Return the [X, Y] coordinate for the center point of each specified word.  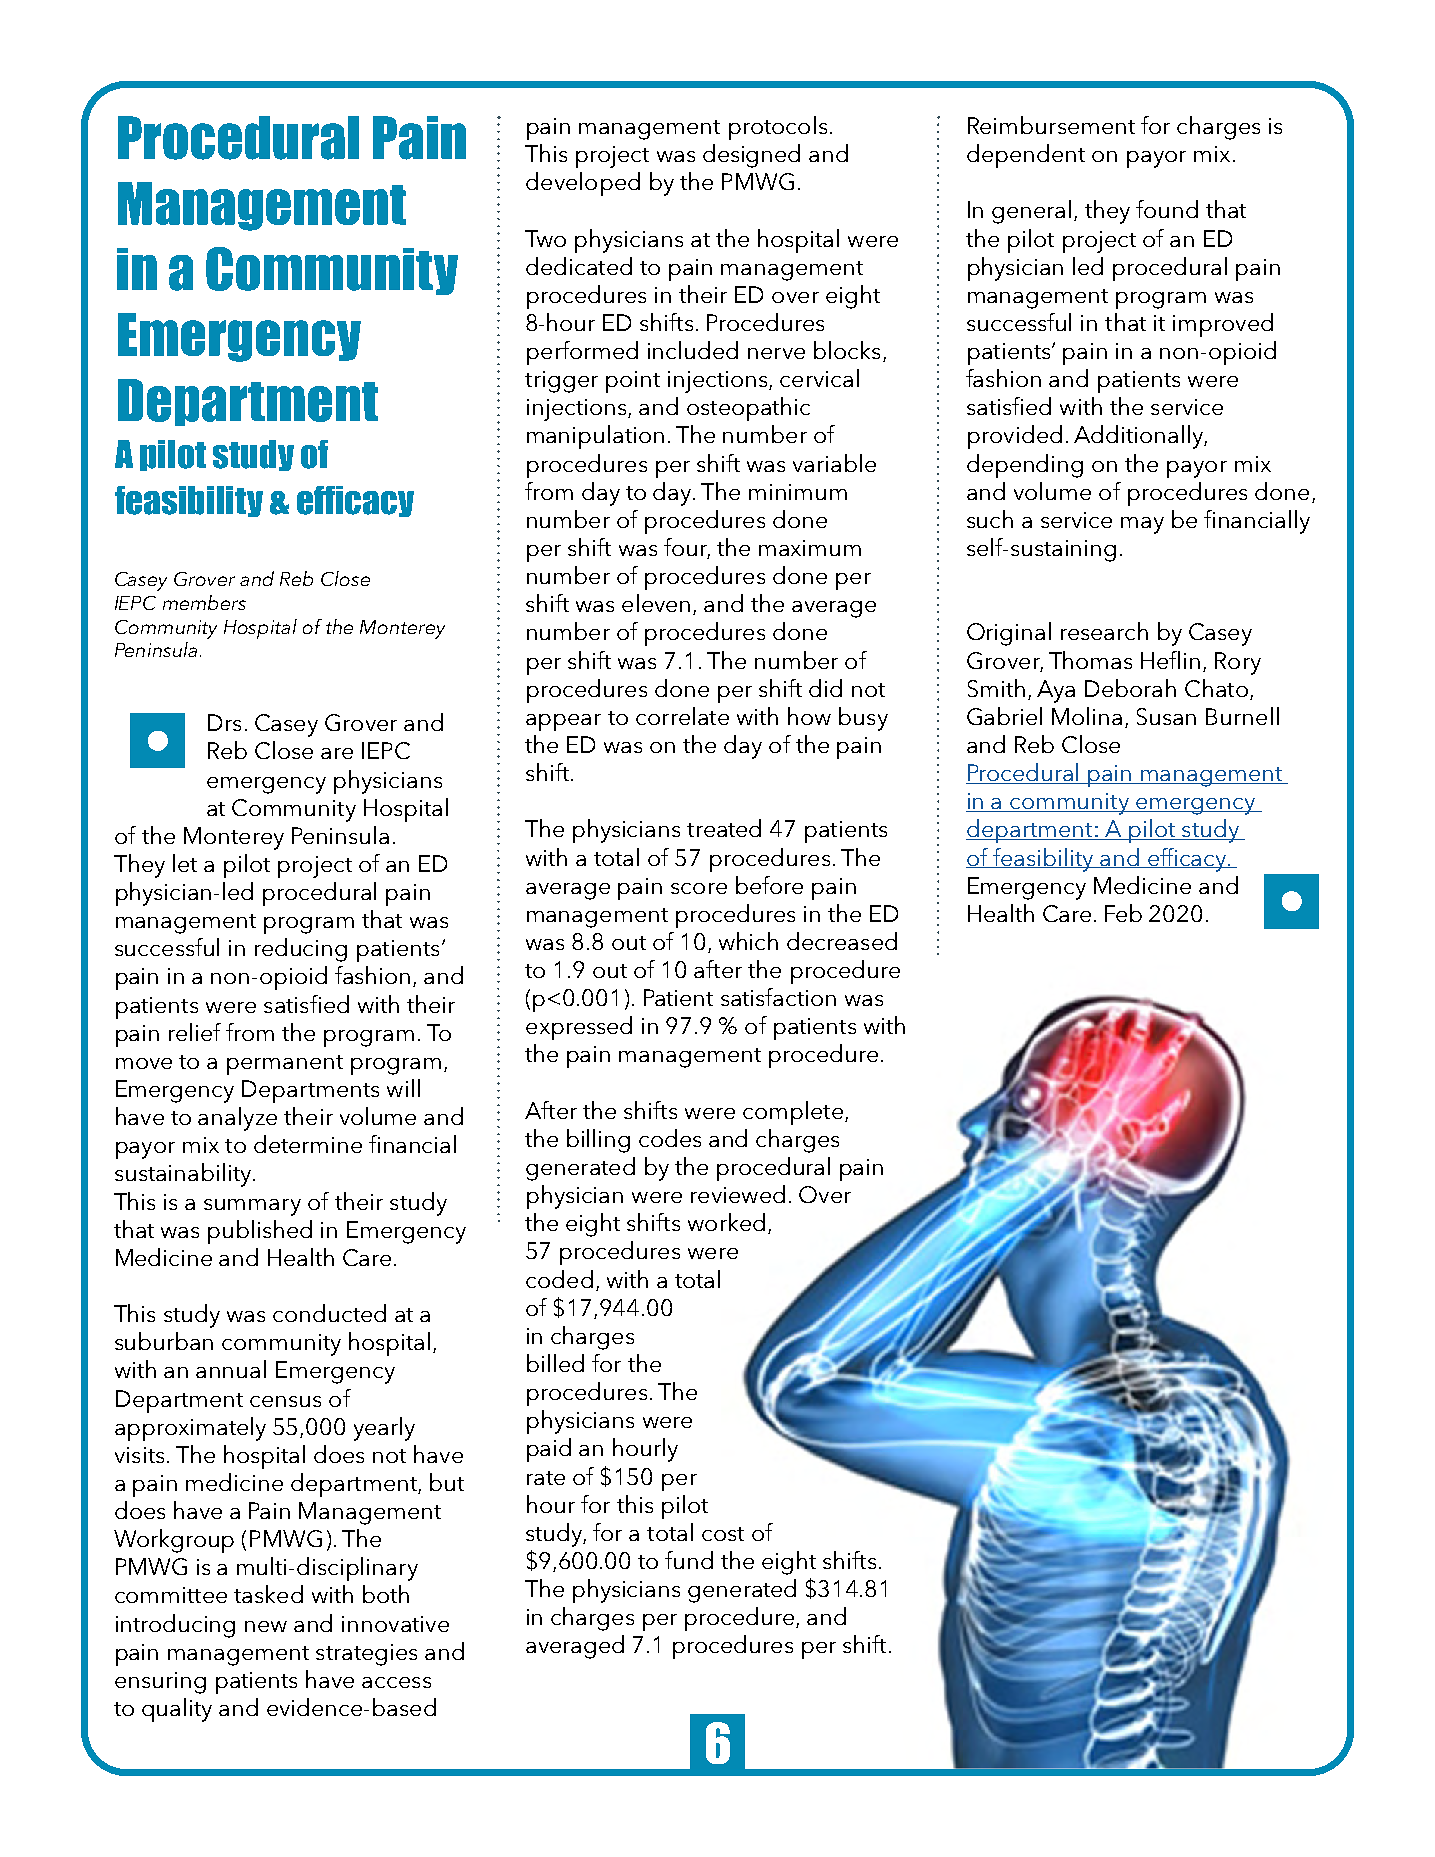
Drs [224, 722]
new [266, 1626]
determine [308, 1144]
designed [751, 156]
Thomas [1090, 660]
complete [793, 1113]
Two [545, 238]
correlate [682, 716]
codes [670, 1138]
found [1167, 209]
